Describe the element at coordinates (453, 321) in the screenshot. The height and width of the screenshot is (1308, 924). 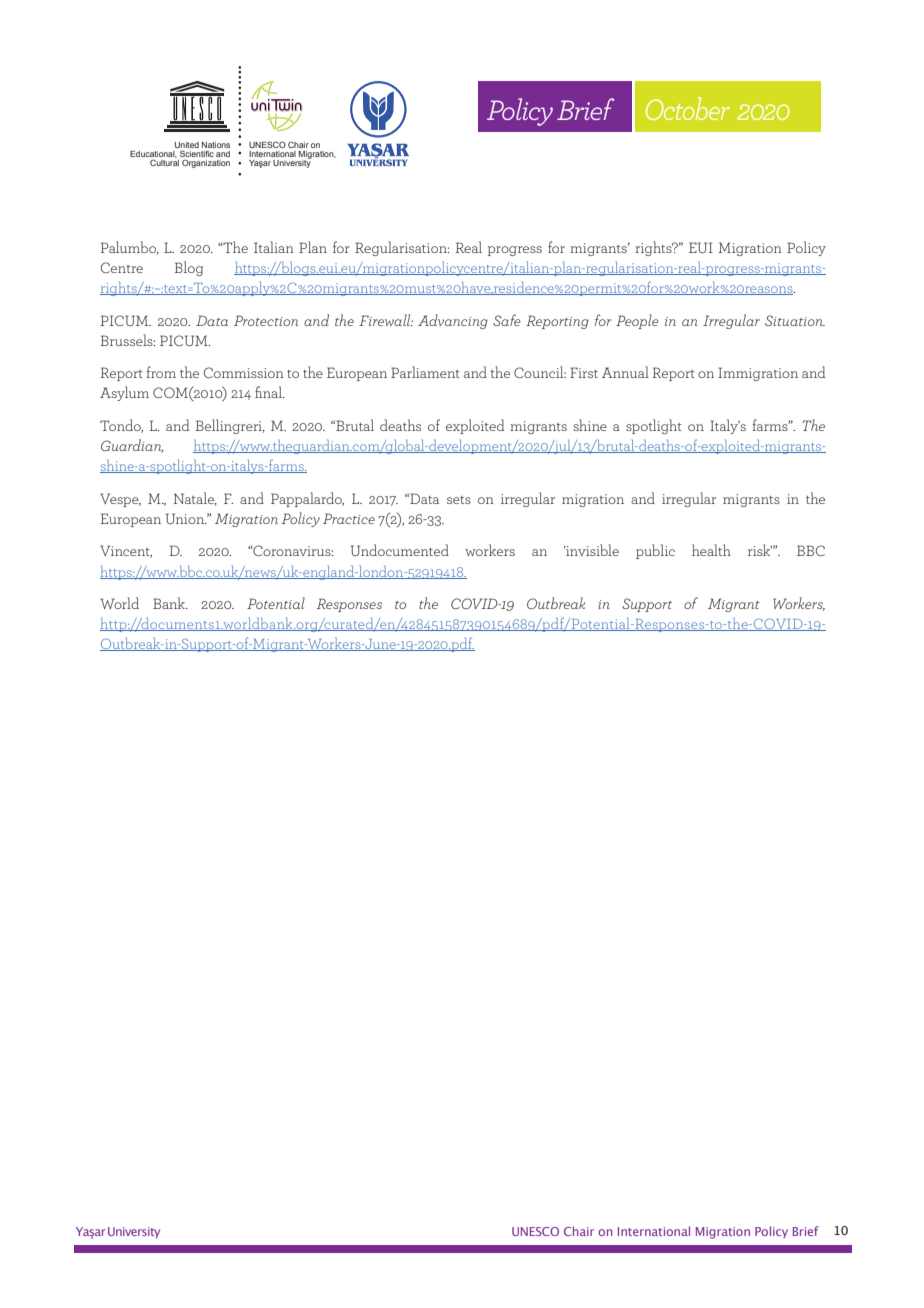
I see `Advancing` at that location.
